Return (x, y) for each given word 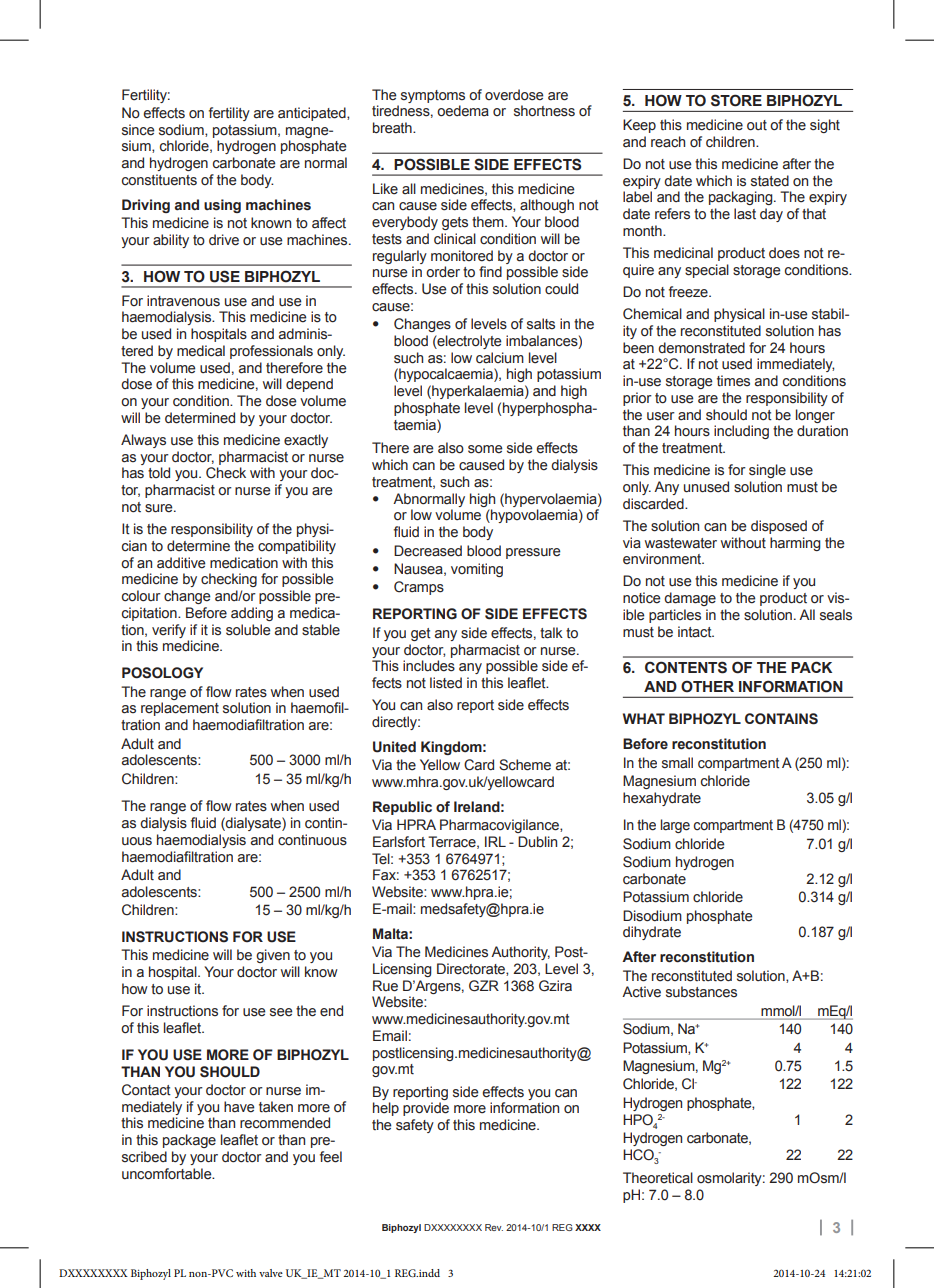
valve (271, 1273)
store (736, 100)
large (675, 826)
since (138, 130)
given (273, 956)
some (485, 449)
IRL (495, 841)
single (767, 471)
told (159, 473)
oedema (463, 111)
